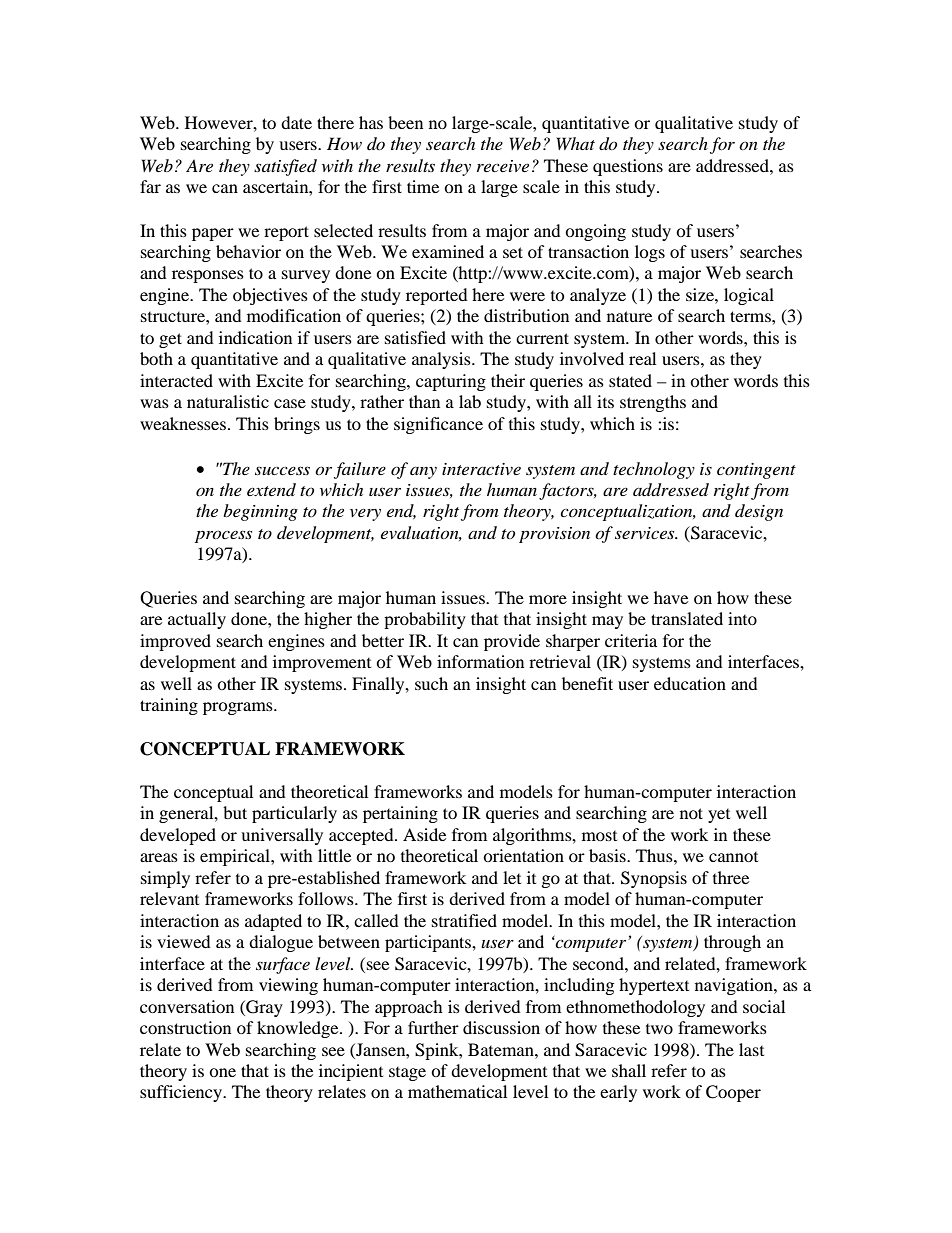 This document has width=952, height=1233. I want to click on receive, so click(503, 166).
